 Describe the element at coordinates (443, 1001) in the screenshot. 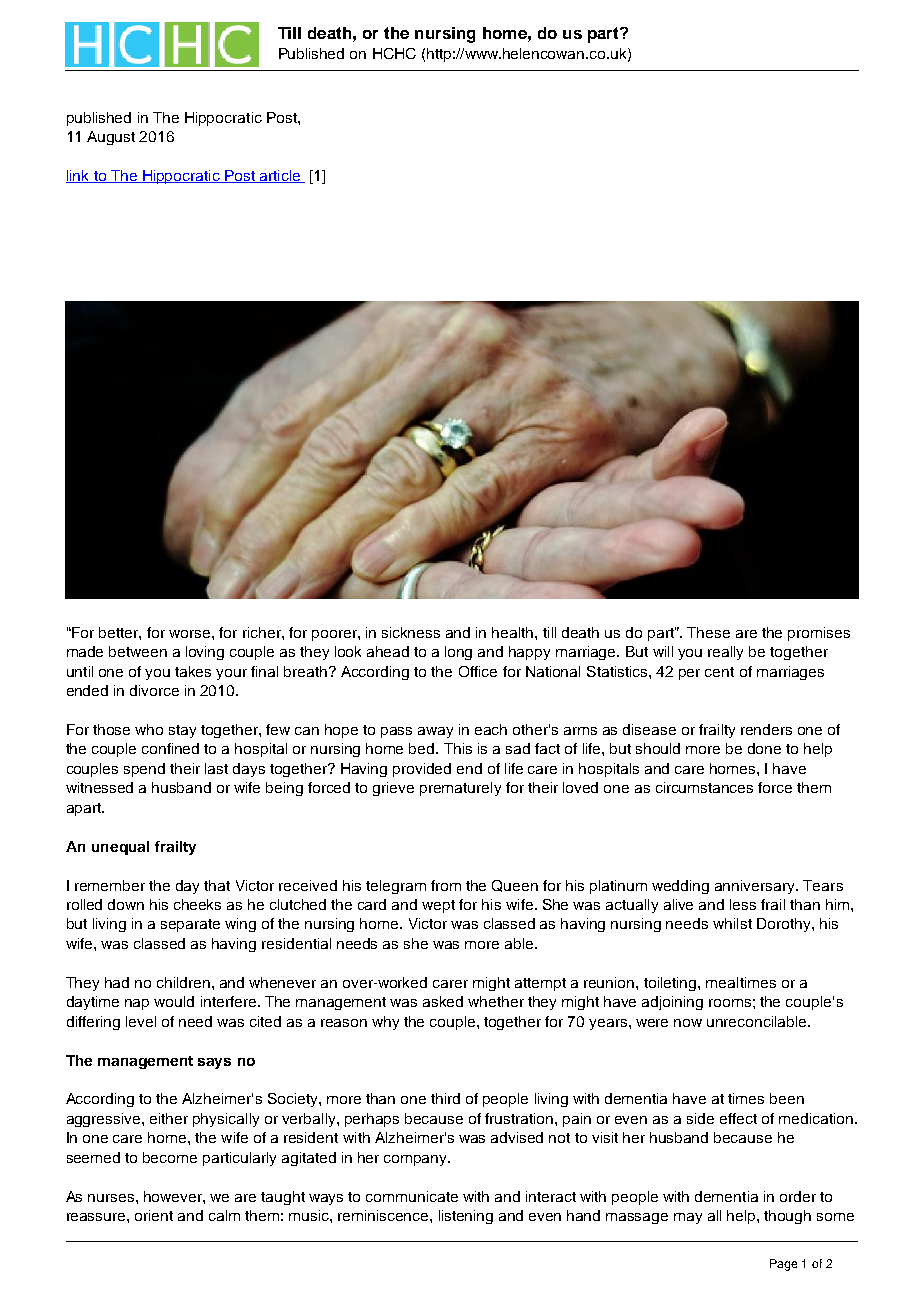

I see `asked` at that location.
